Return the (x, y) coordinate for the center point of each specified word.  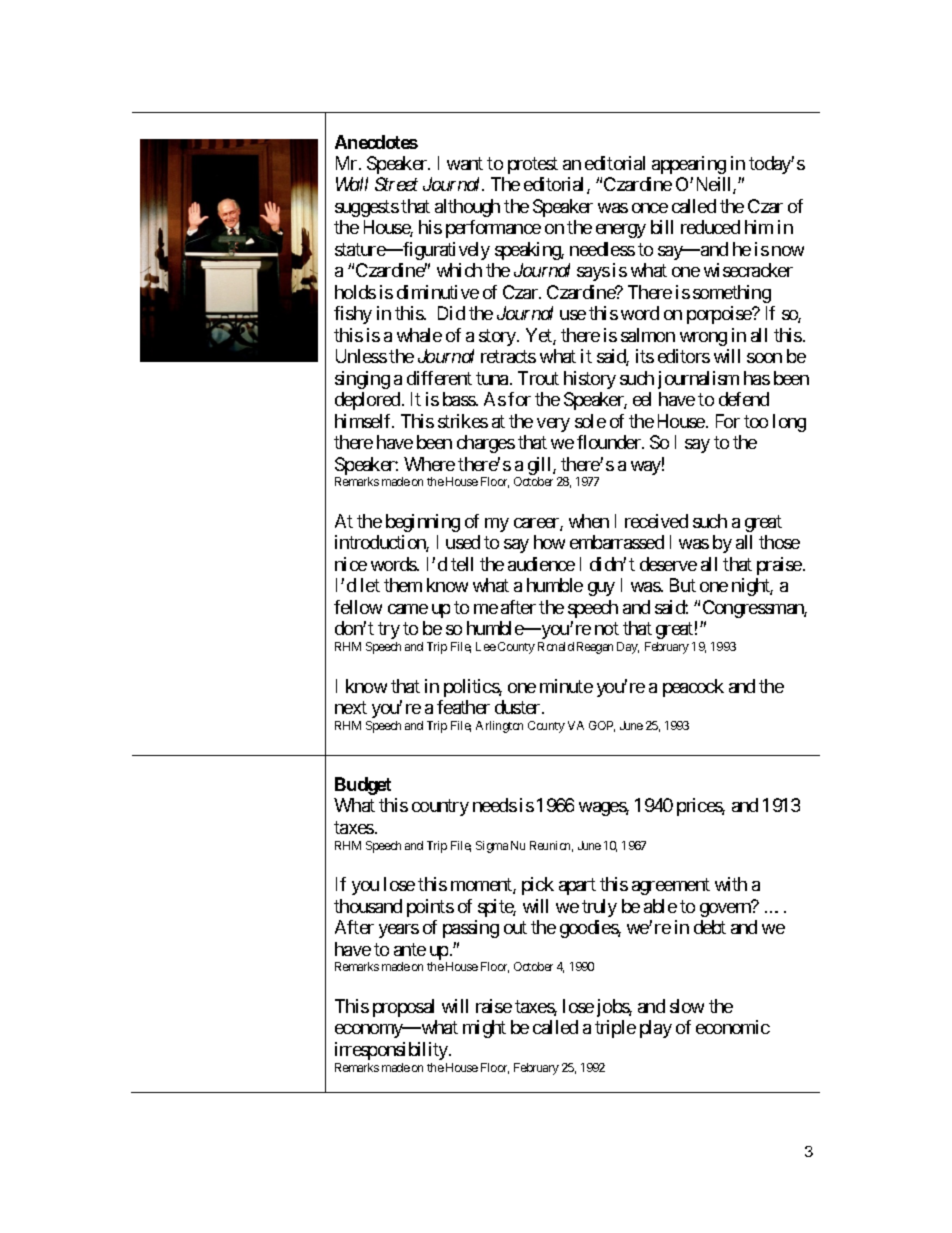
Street (396, 184)
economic (733, 1027)
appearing (689, 165)
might (484, 1029)
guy (601, 589)
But (683, 585)
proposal (403, 1008)
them (403, 585)
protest (533, 165)
